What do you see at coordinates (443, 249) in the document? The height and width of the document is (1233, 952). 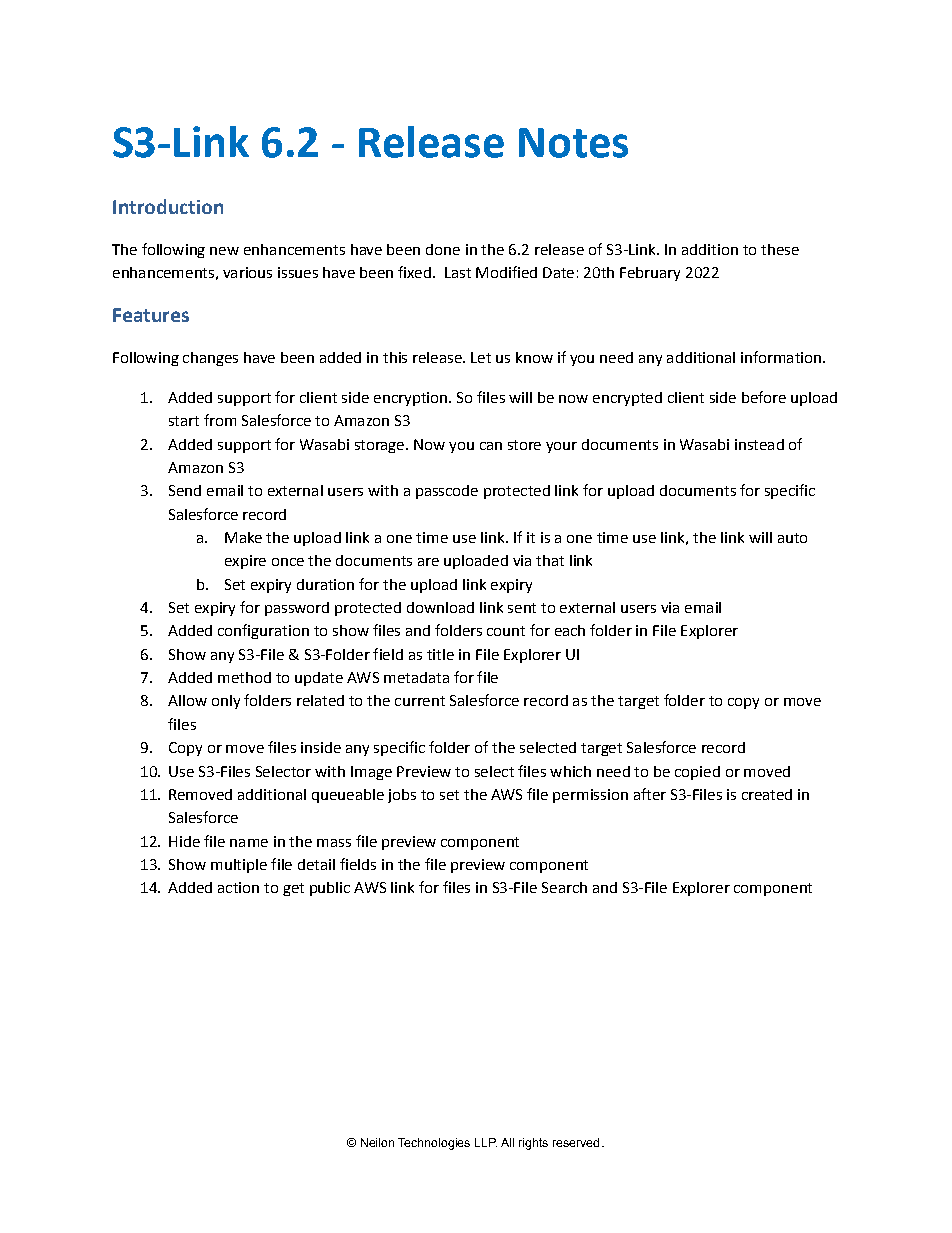 I see `done` at bounding box center [443, 249].
